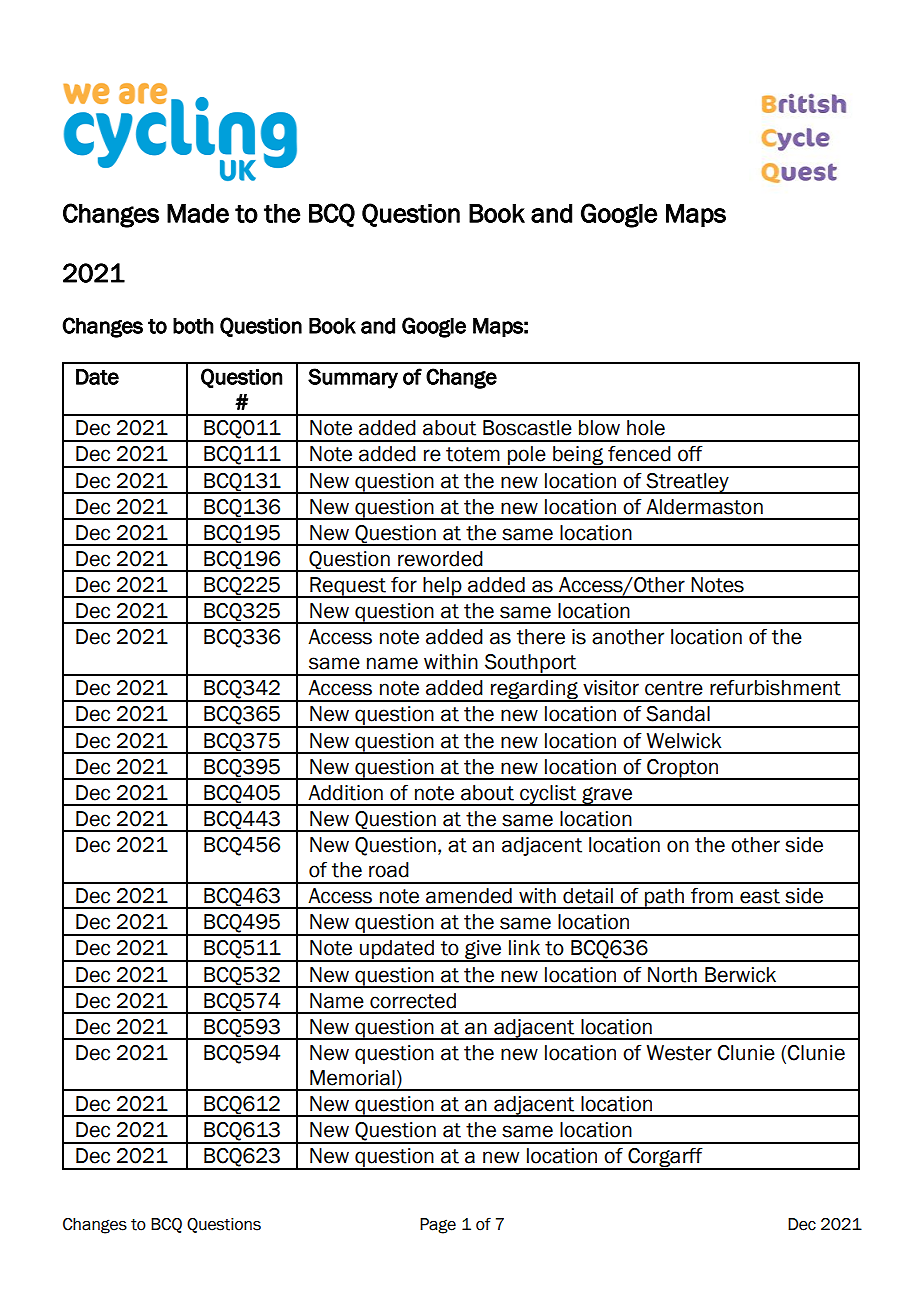 This screenshot has height=1313, width=924. I want to click on centre, so click(674, 688).
